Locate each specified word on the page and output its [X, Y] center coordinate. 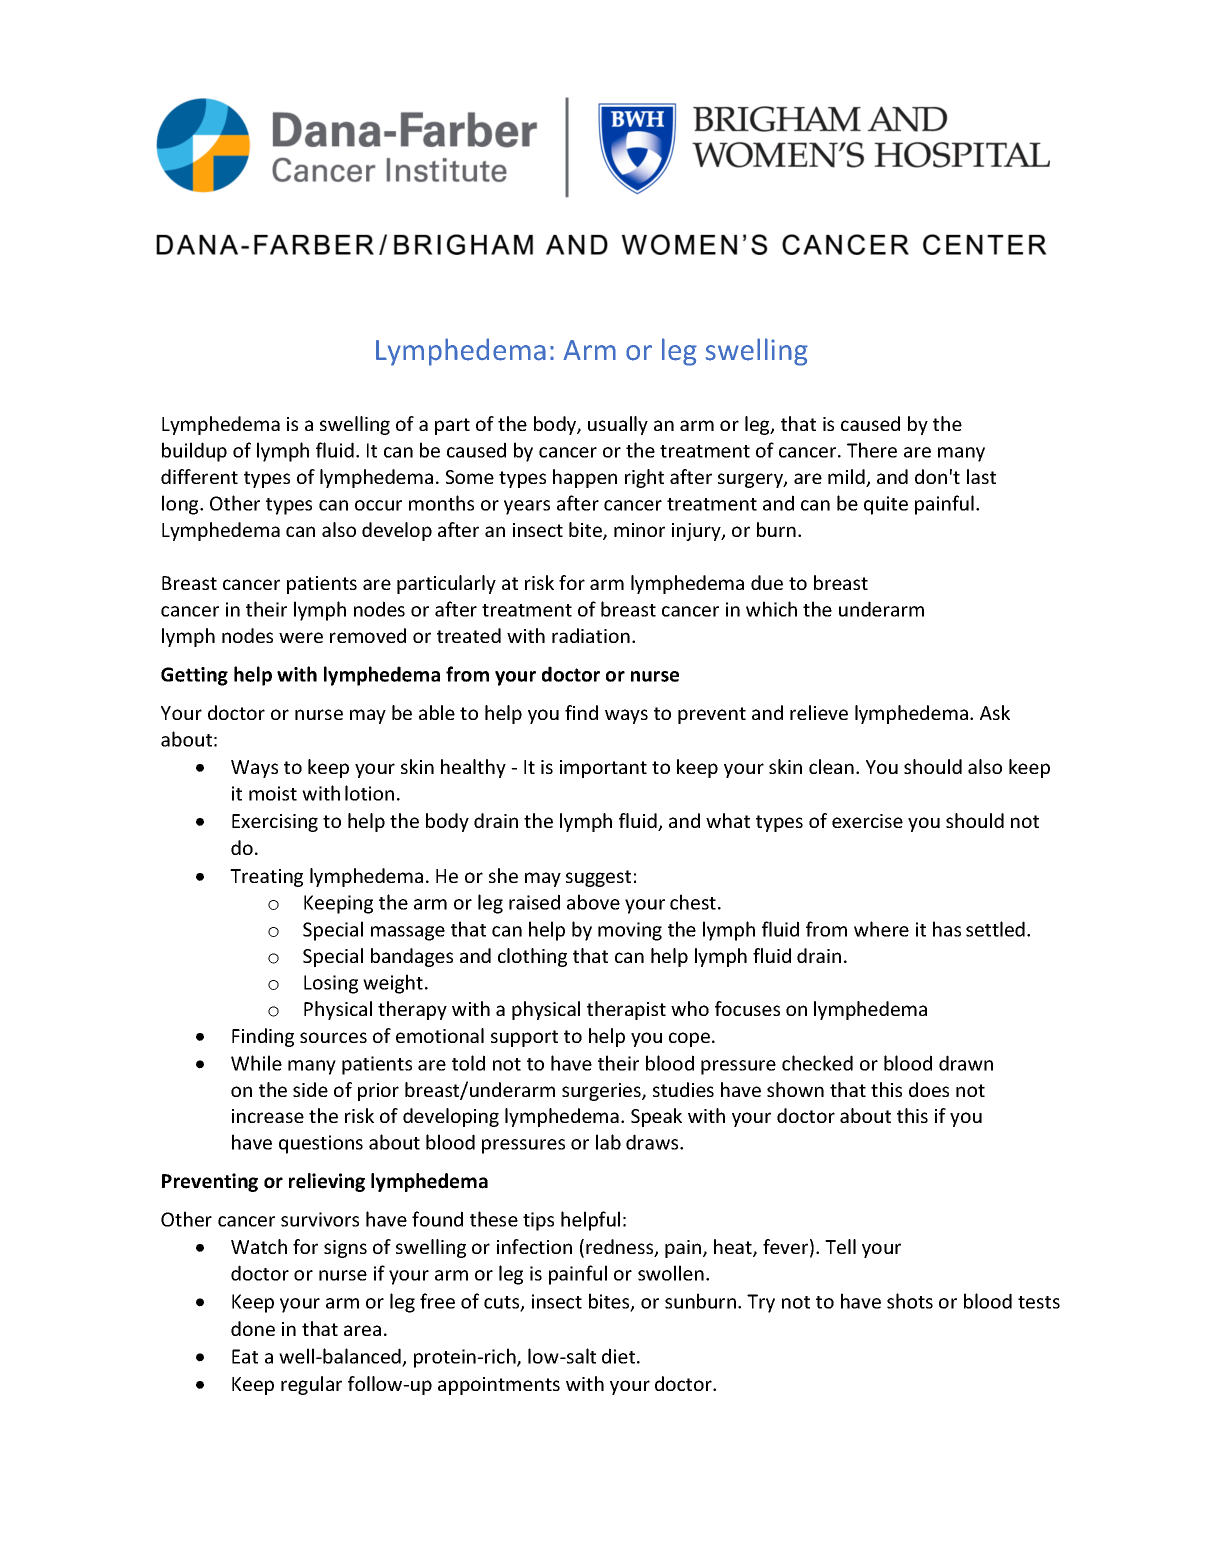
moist [273, 793]
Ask [995, 712]
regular [311, 1385]
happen [585, 478]
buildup [194, 452]
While [256, 1063]
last [981, 476]
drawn [966, 1063]
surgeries [602, 1092]
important [603, 769]
